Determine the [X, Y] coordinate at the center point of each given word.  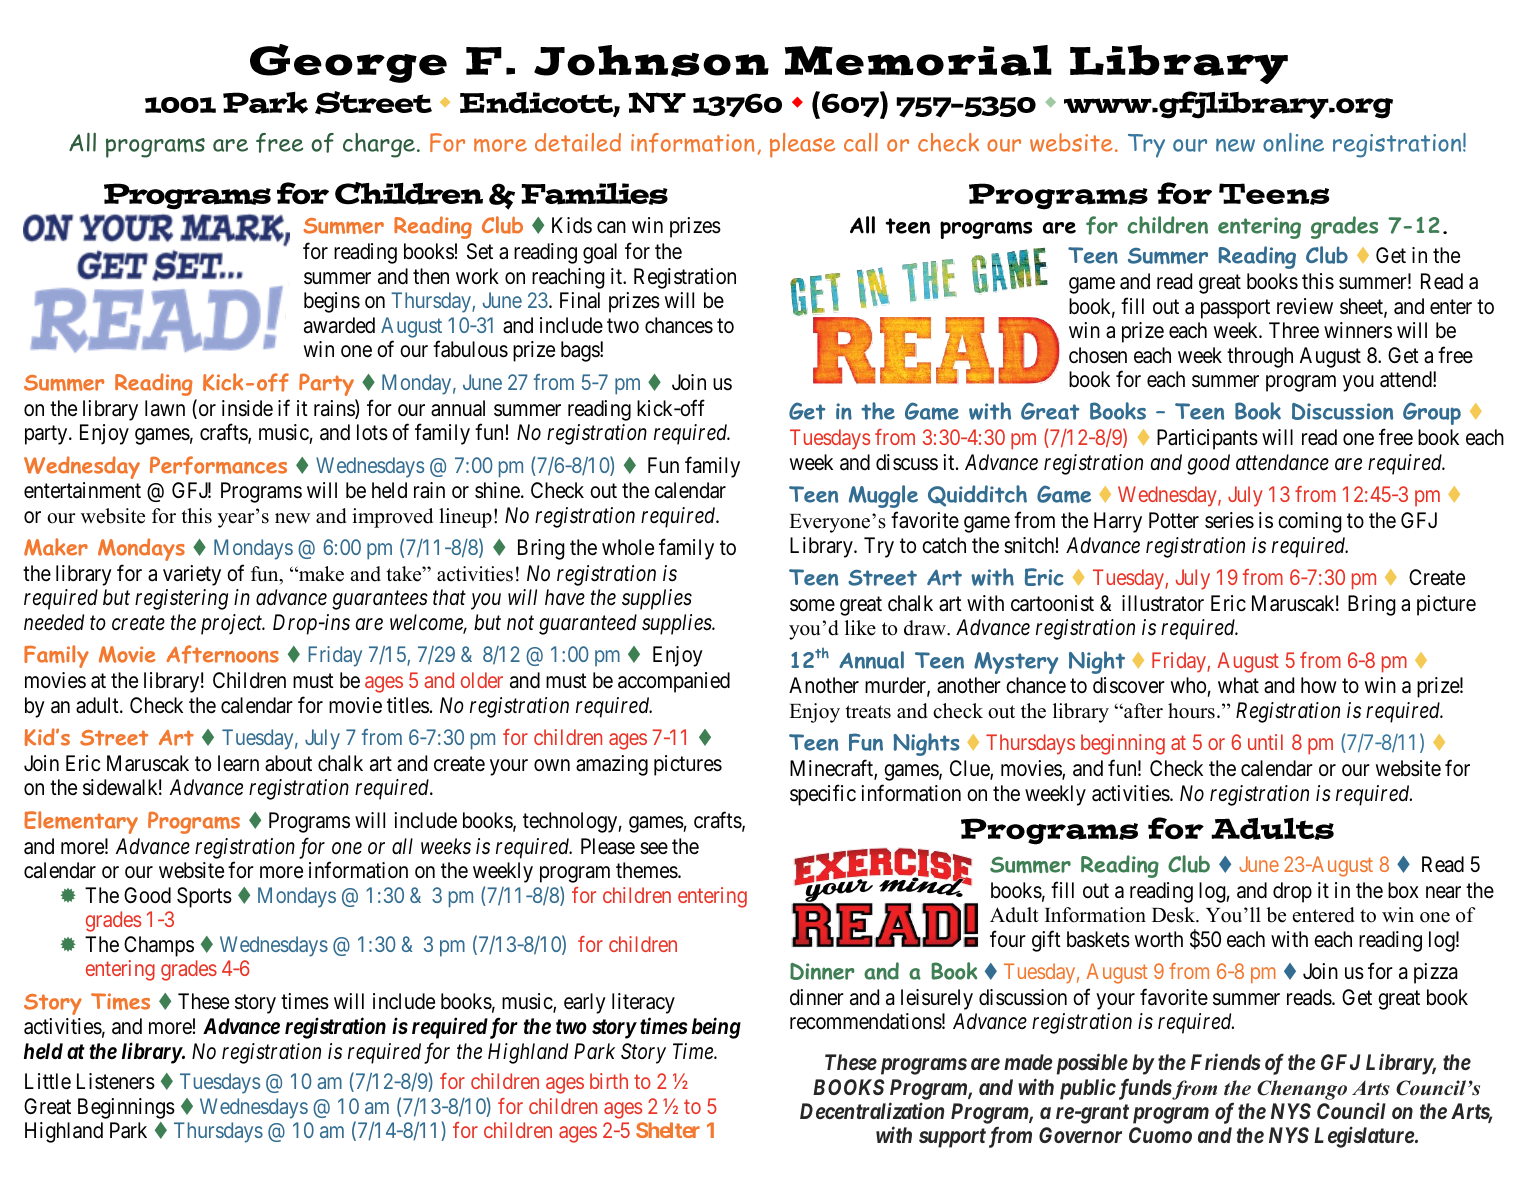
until [1265, 742]
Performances [218, 465]
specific [823, 795]
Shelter [668, 1130]
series [1229, 520]
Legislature [1364, 1137]
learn [238, 763]
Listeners [116, 1081]
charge [379, 145]
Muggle [883, 496]
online [1293, 142]
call [861, 142]
